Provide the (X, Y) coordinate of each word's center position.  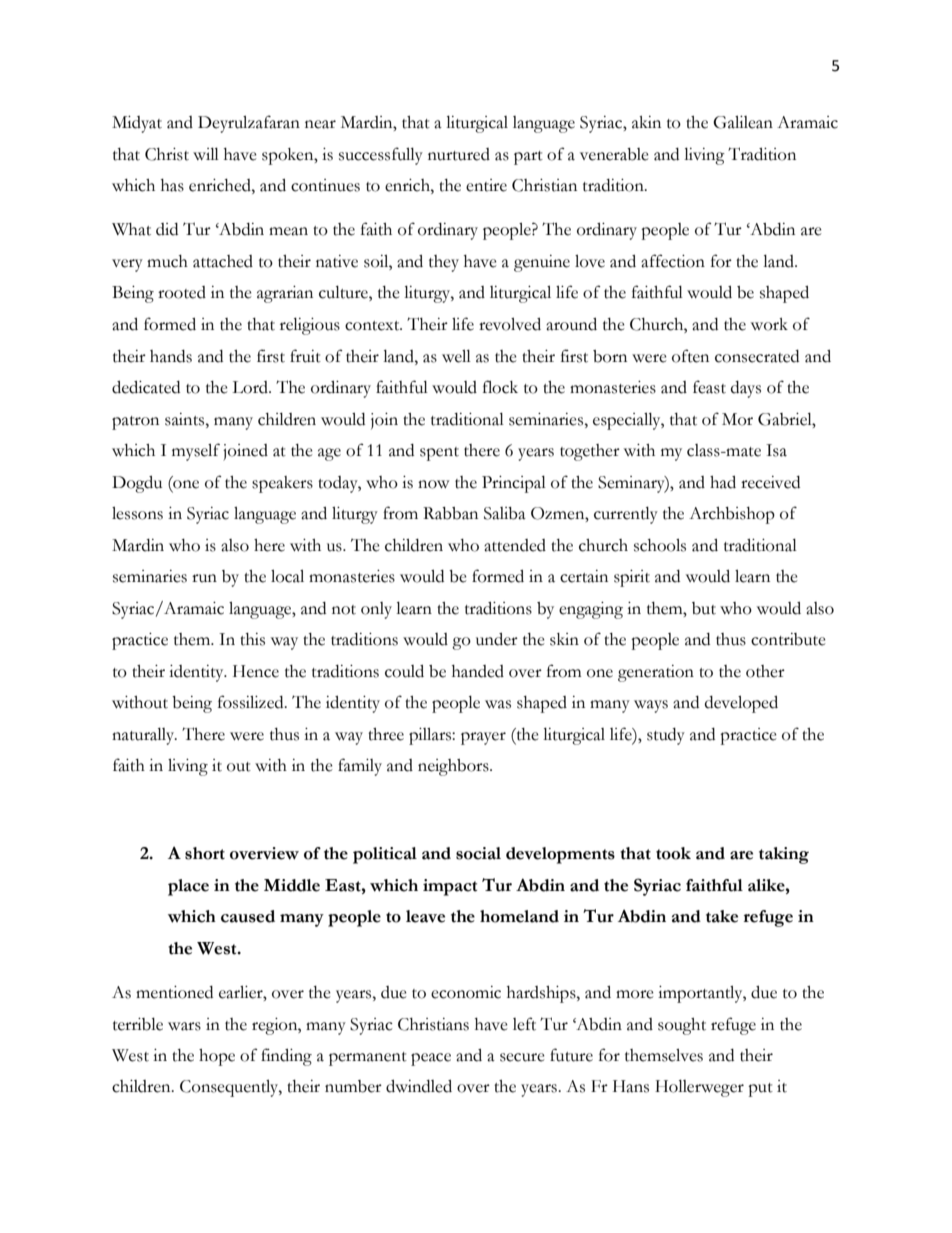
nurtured (459, 154)
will (206, 154)
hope (217, 1057)
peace (431, 1059)
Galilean (743, 122)
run (204, 578)
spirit (632, 578)
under (497, 639)
